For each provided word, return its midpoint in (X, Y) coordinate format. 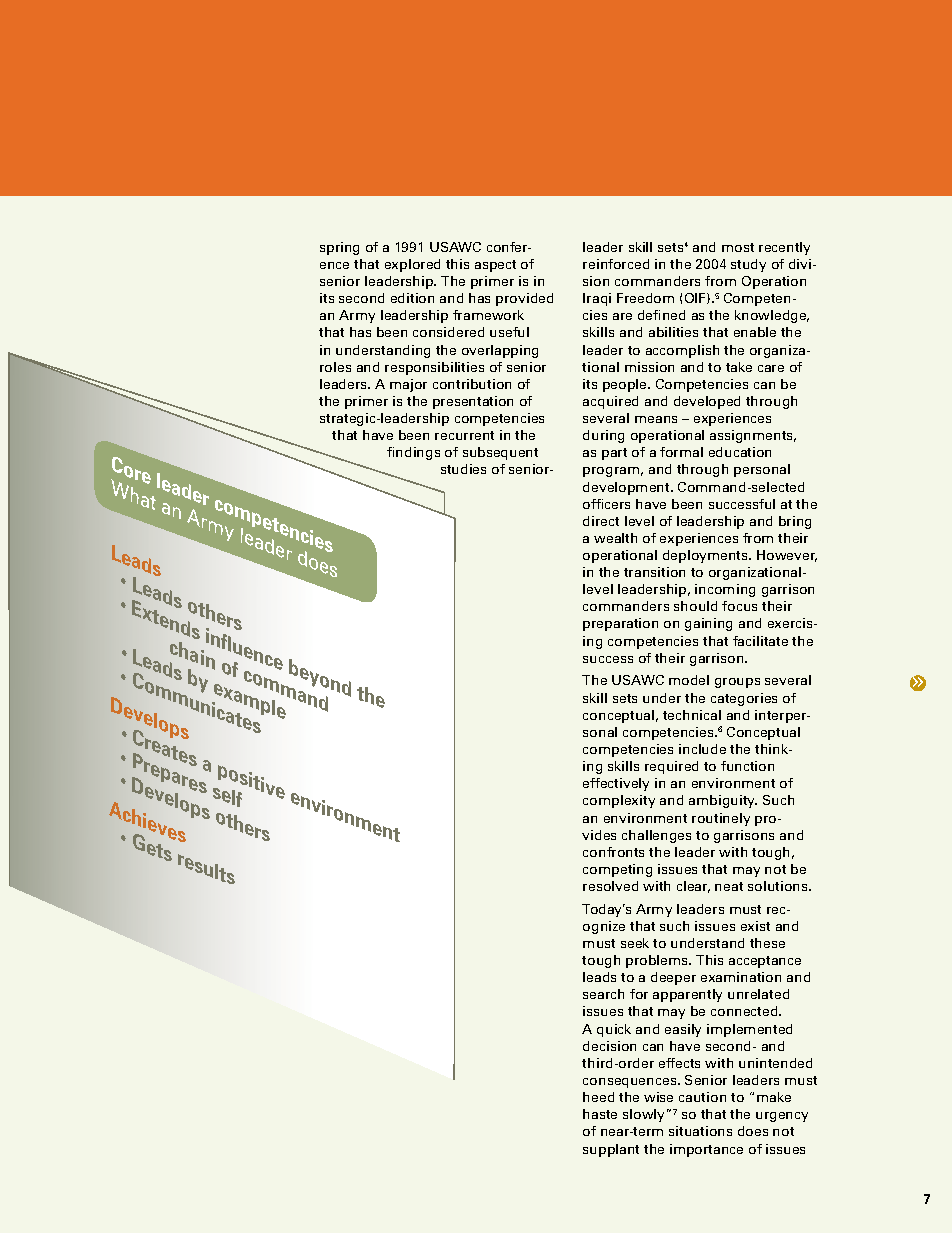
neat (729, 886)
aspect (495, 266)
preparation (620, 624)
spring (339, 248)
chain (191, 656)
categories (744, 699)
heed (598, 1097)
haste (600, 1114)
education (740, 452)
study (748, 265)
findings (413, 453)
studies (463, 469)
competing (617, 870)
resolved (610, 886)
